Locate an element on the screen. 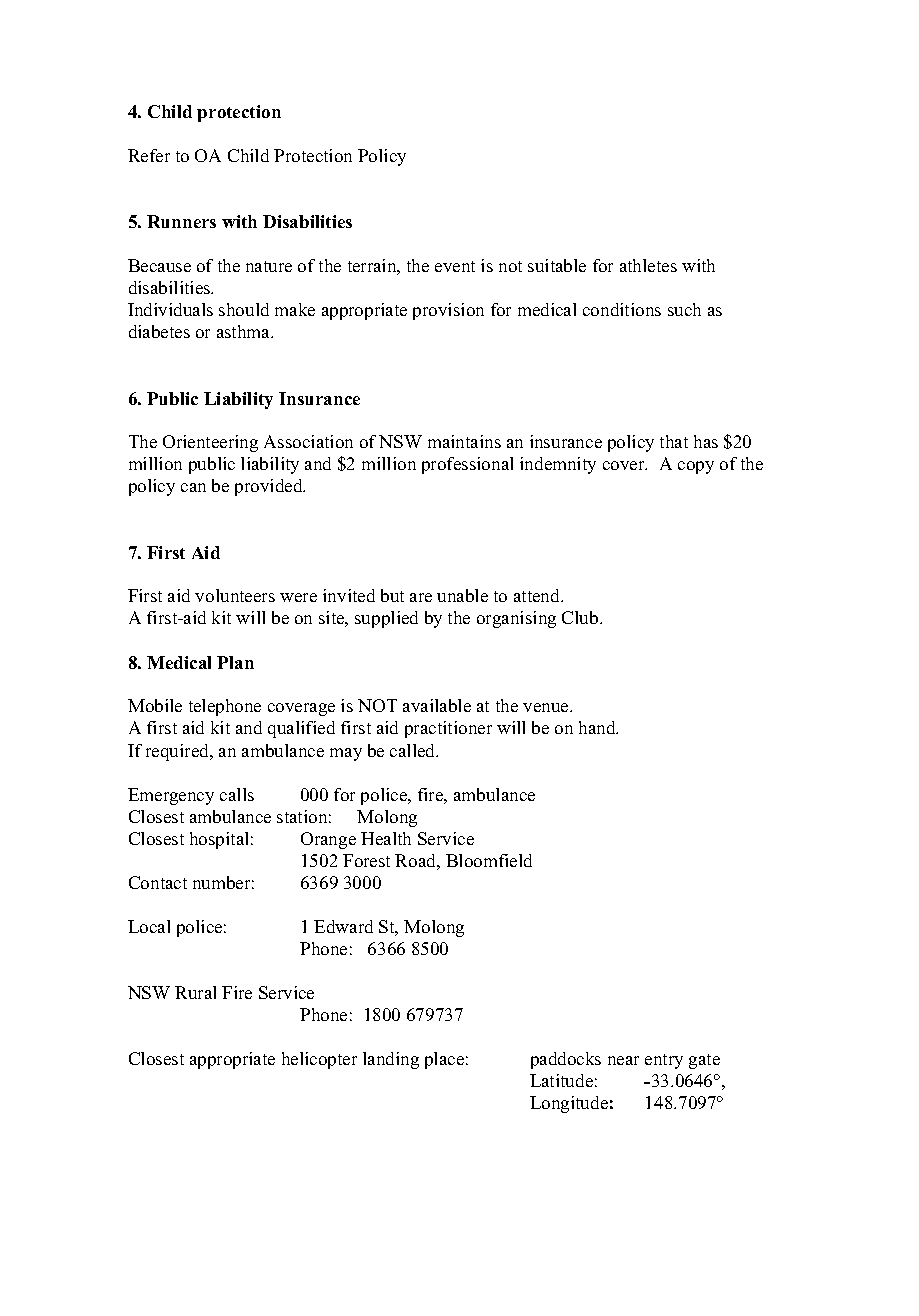 The image size is (919, 1316). athletes is located at coordinates (648, 265).
